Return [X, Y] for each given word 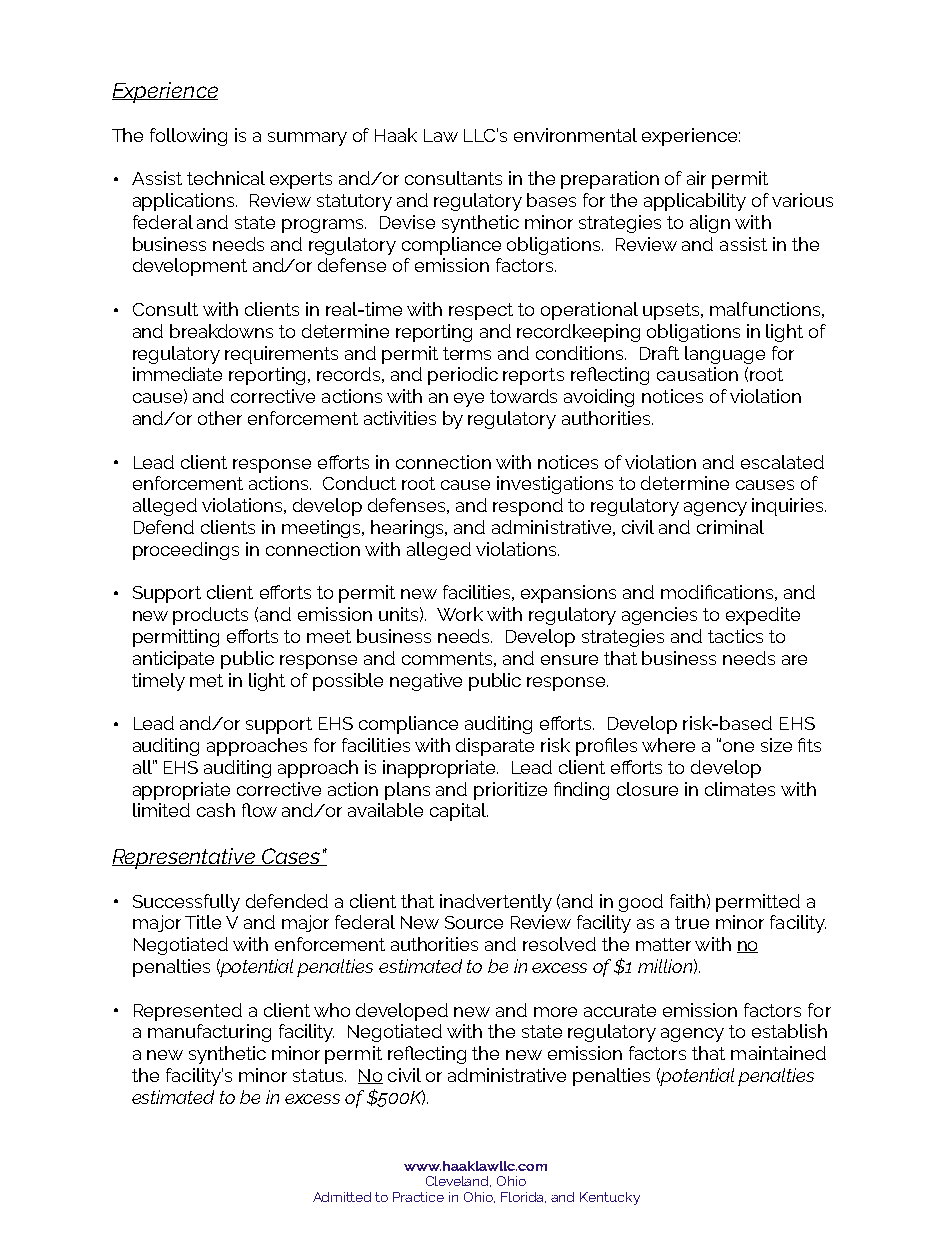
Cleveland [458, 1181]
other [220, 418]
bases [551, 200]
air [696, 178]
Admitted [342, 1197]
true [692, 922]
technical [226, 178]
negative [426, 682]
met [206, 680]
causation [697, 374]
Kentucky [610, 1198]
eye [469, 400]
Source [474, 922]
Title [203, 922]
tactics [735, 636]
